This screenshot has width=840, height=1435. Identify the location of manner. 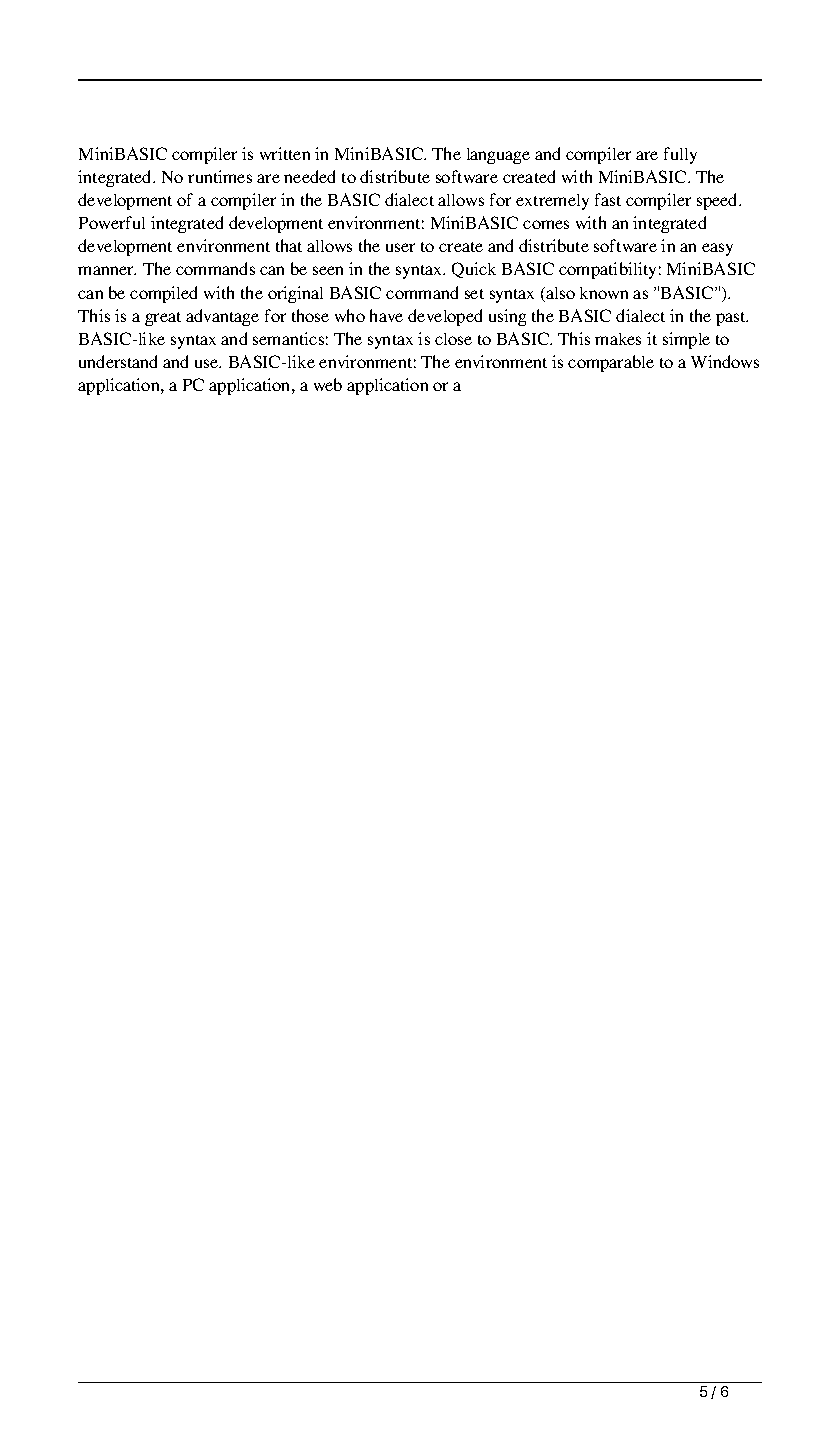
(107, 270).
